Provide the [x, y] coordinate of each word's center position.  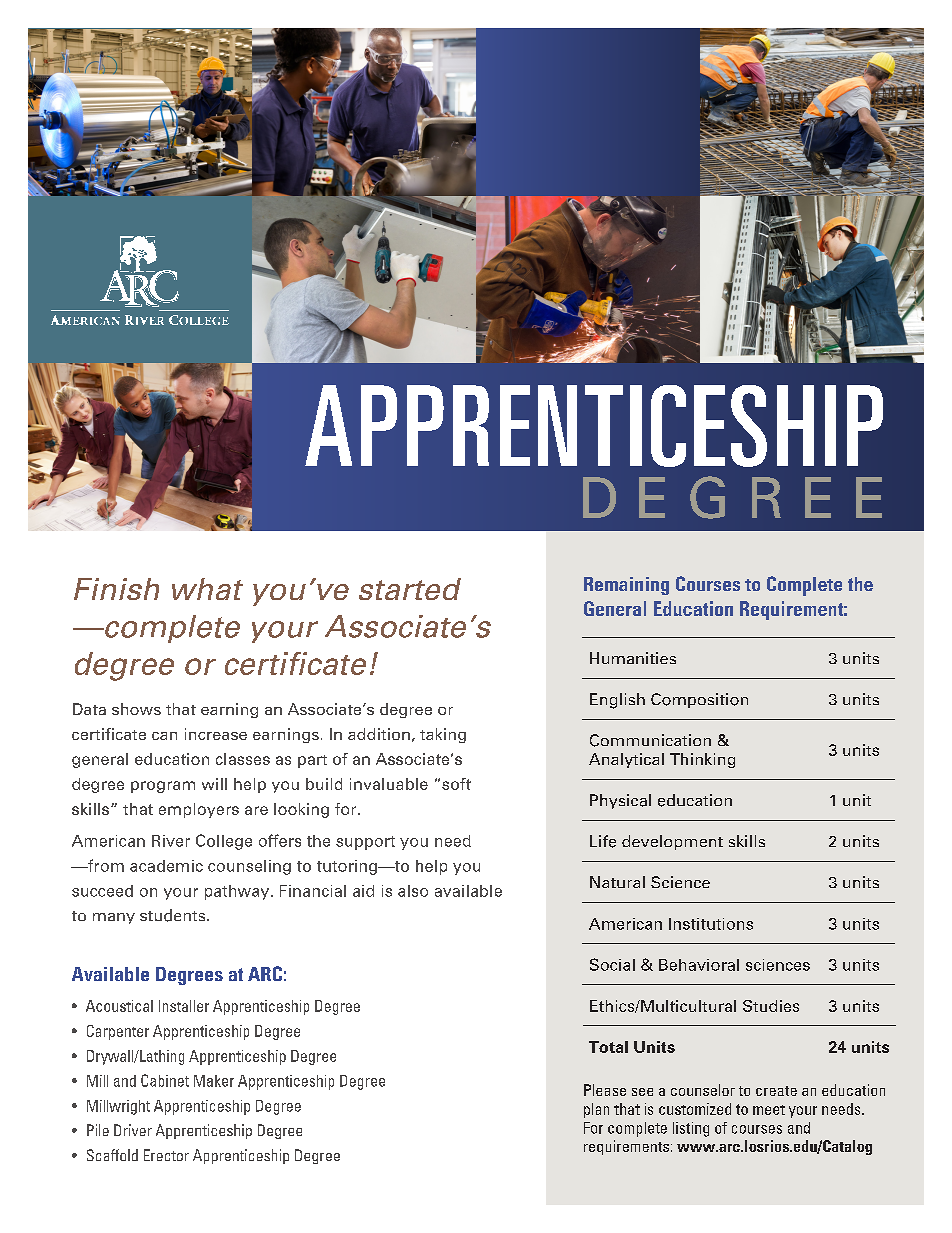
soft [456, 784]
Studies [771, 1006]
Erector [166, 1155]
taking [443, 735]
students [174, 915]
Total [608, 1047]
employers [199, 810]
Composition [699, 700]
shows [136, 709]
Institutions [711, 924]
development [672, 842]
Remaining [626, 586]
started [410, 589]
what [207, 589]
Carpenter [118, 1032]
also [413, 891]
